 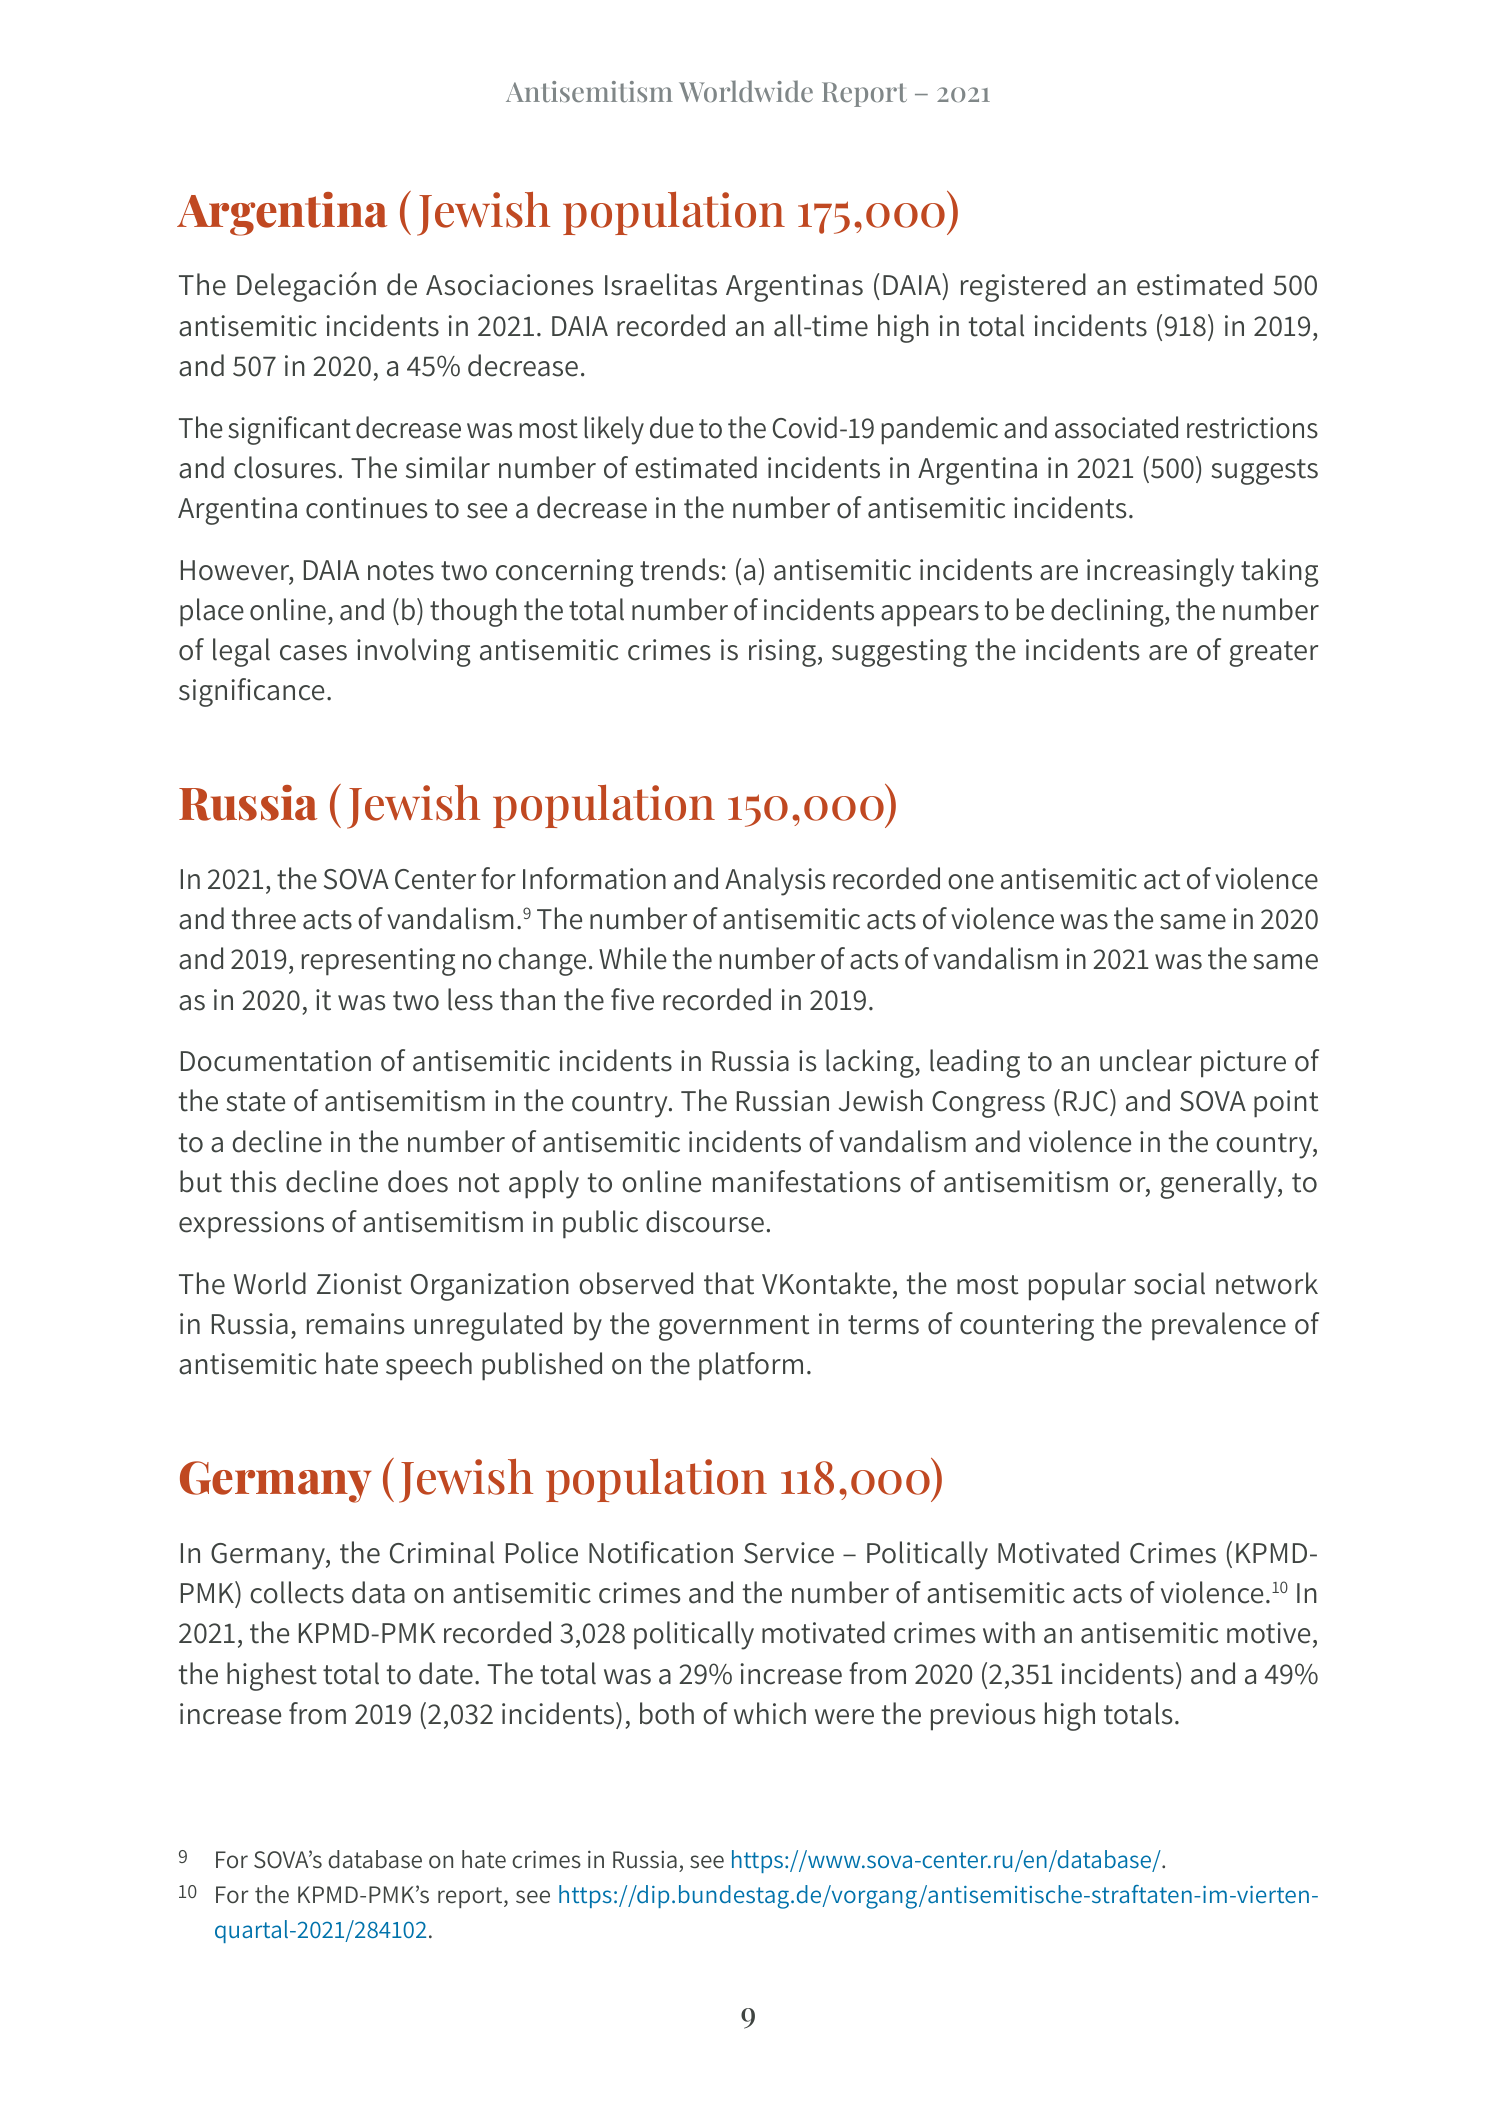 What do you see at coordinates (313, 653) in the screenshot?
I see `cases` at bounding box center [313, 653].
